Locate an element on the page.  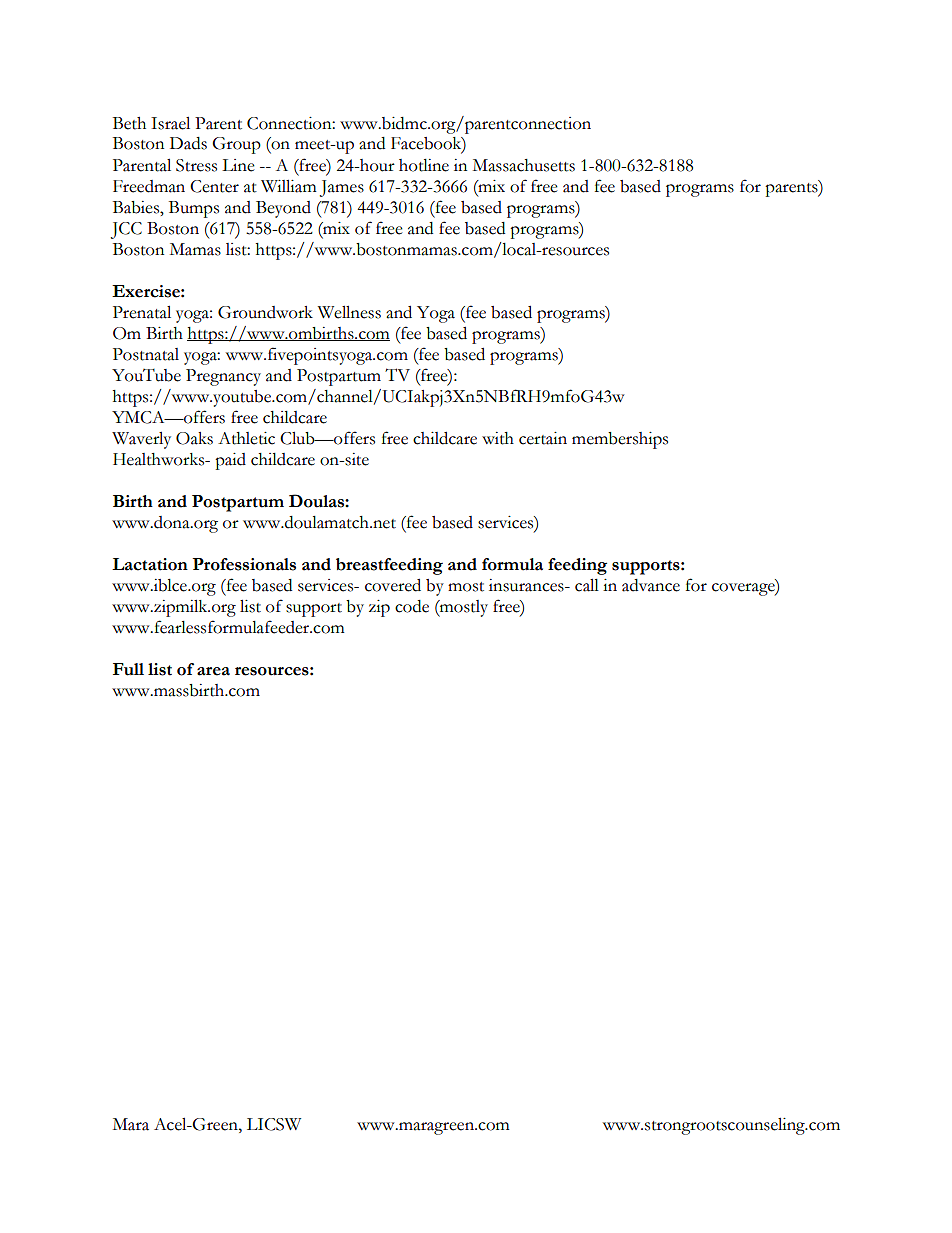
memberships is located at coordinates (620, 440).
